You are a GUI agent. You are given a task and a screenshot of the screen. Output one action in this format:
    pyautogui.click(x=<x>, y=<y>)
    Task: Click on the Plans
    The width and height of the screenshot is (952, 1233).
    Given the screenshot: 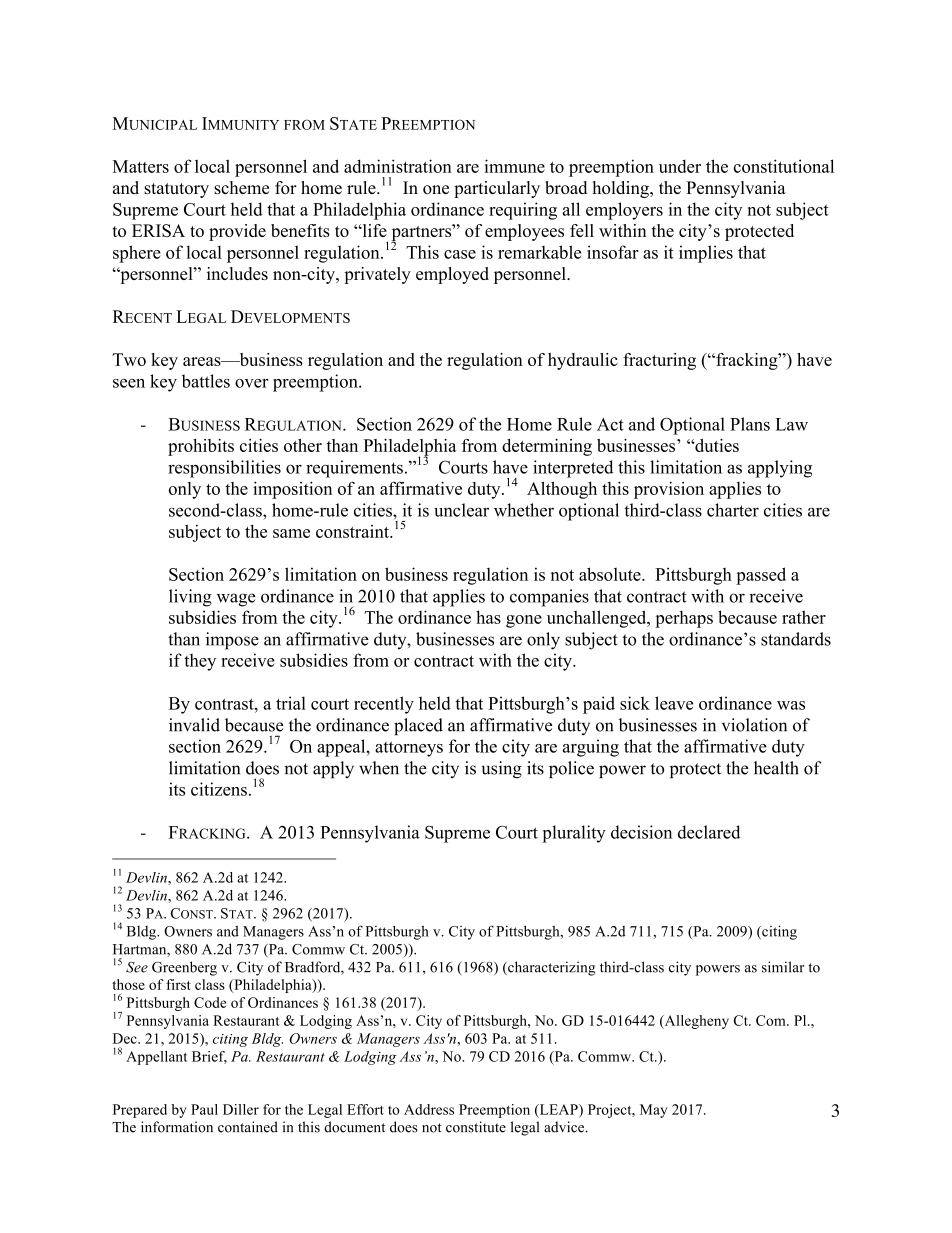 What is the action you would take?
    pyautogui.click(x=750, y=424)
